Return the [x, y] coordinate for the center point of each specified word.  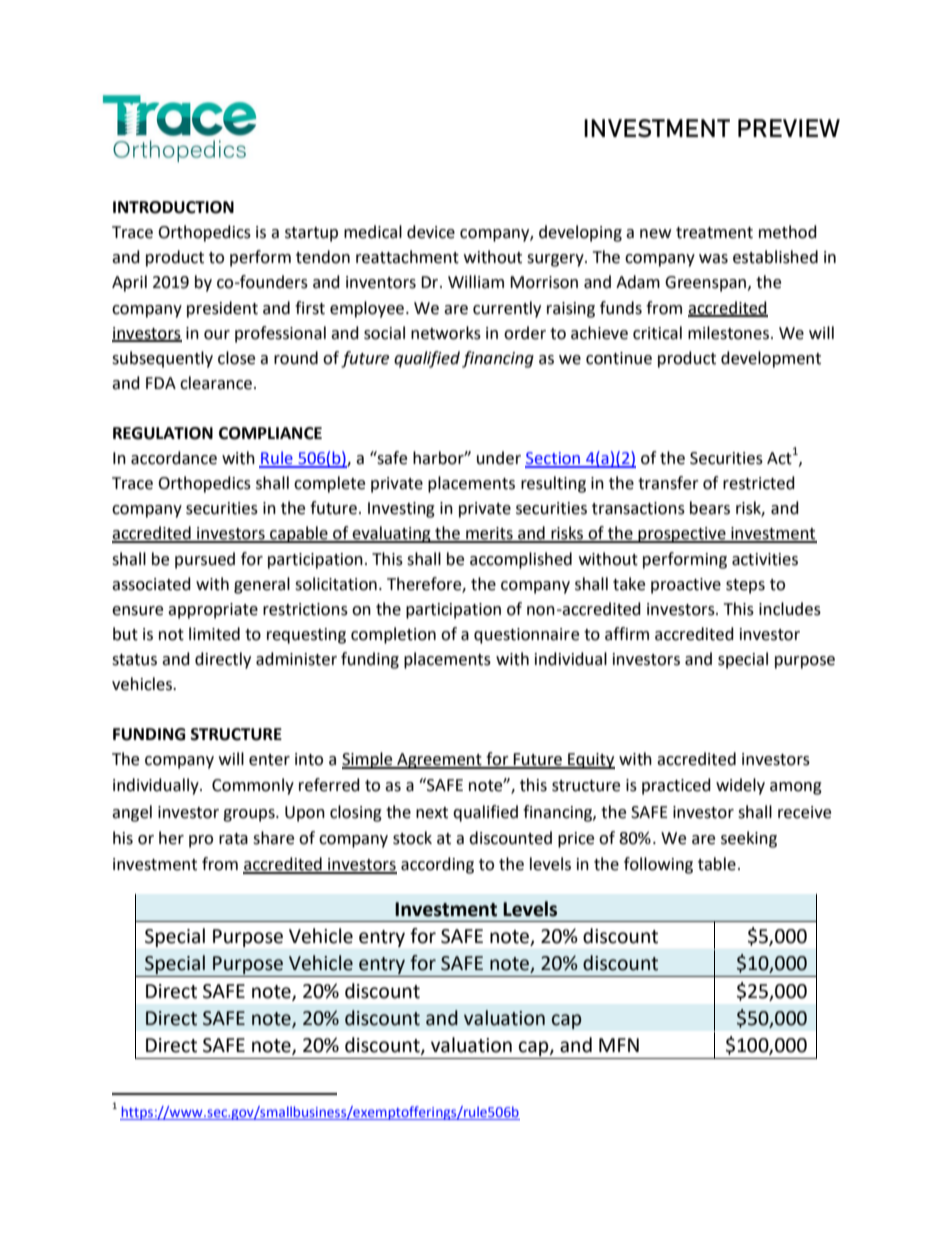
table [717, 864]
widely [740, 786]
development [771, 359]
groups [250, 815]
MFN [619, 1045]
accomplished [521, 560]
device [431, 232]
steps [745, 586]
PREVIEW [789, 128]
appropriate [213, 611]
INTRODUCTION [173, 207]
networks [446, 333]
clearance [216, 383]
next [432, 813]
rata [233, 839]
